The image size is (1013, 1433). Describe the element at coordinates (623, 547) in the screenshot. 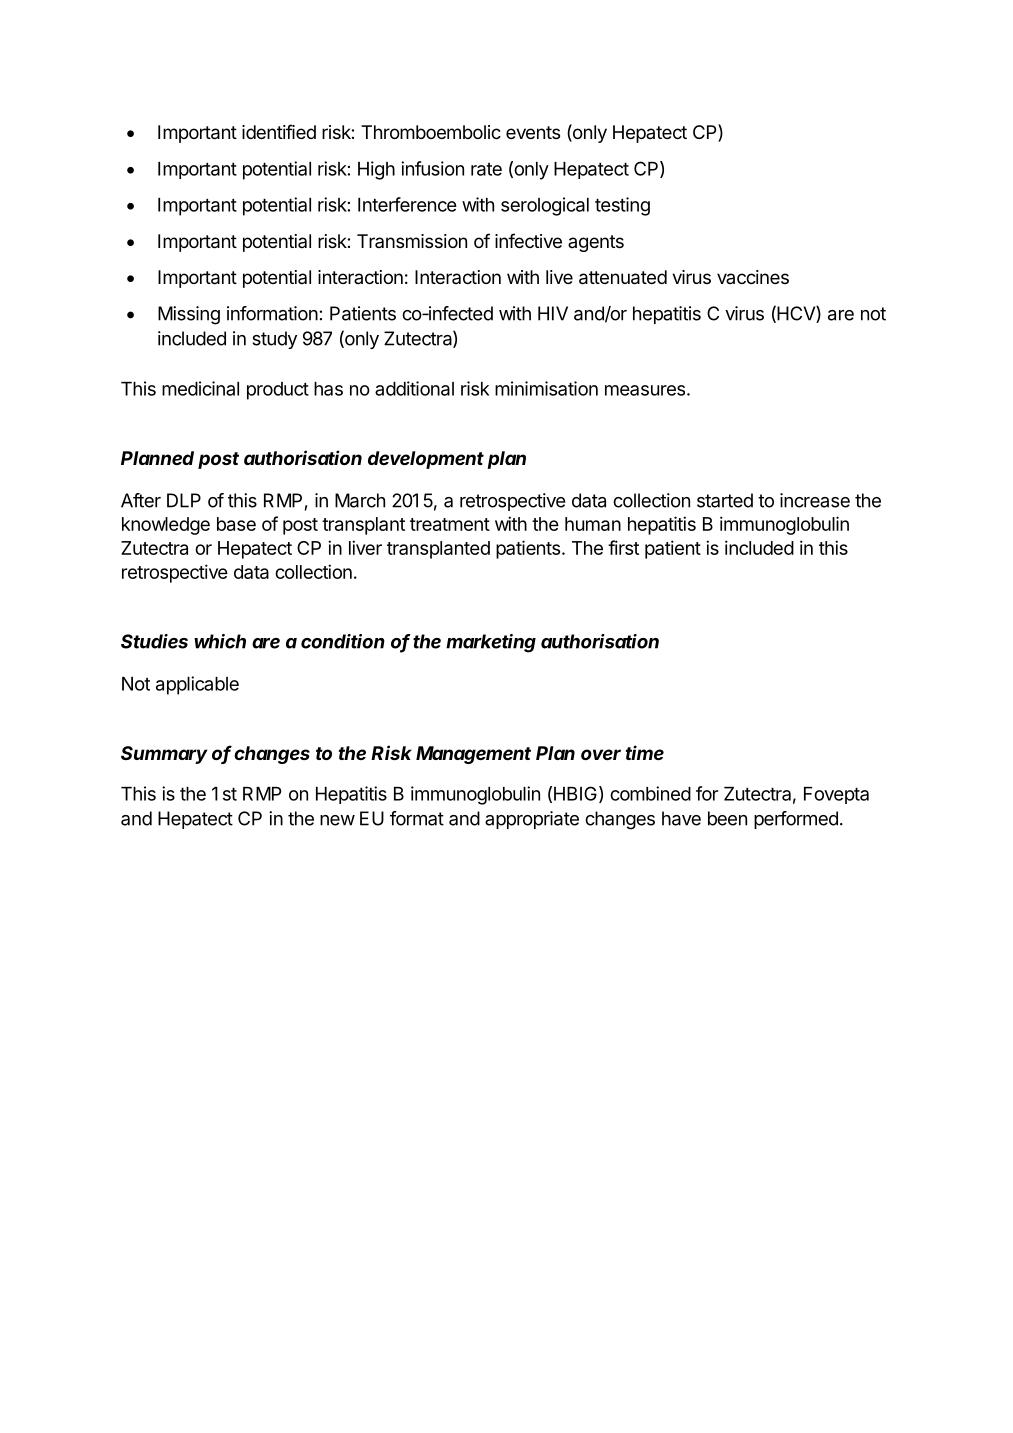

I see `first` at that location.
